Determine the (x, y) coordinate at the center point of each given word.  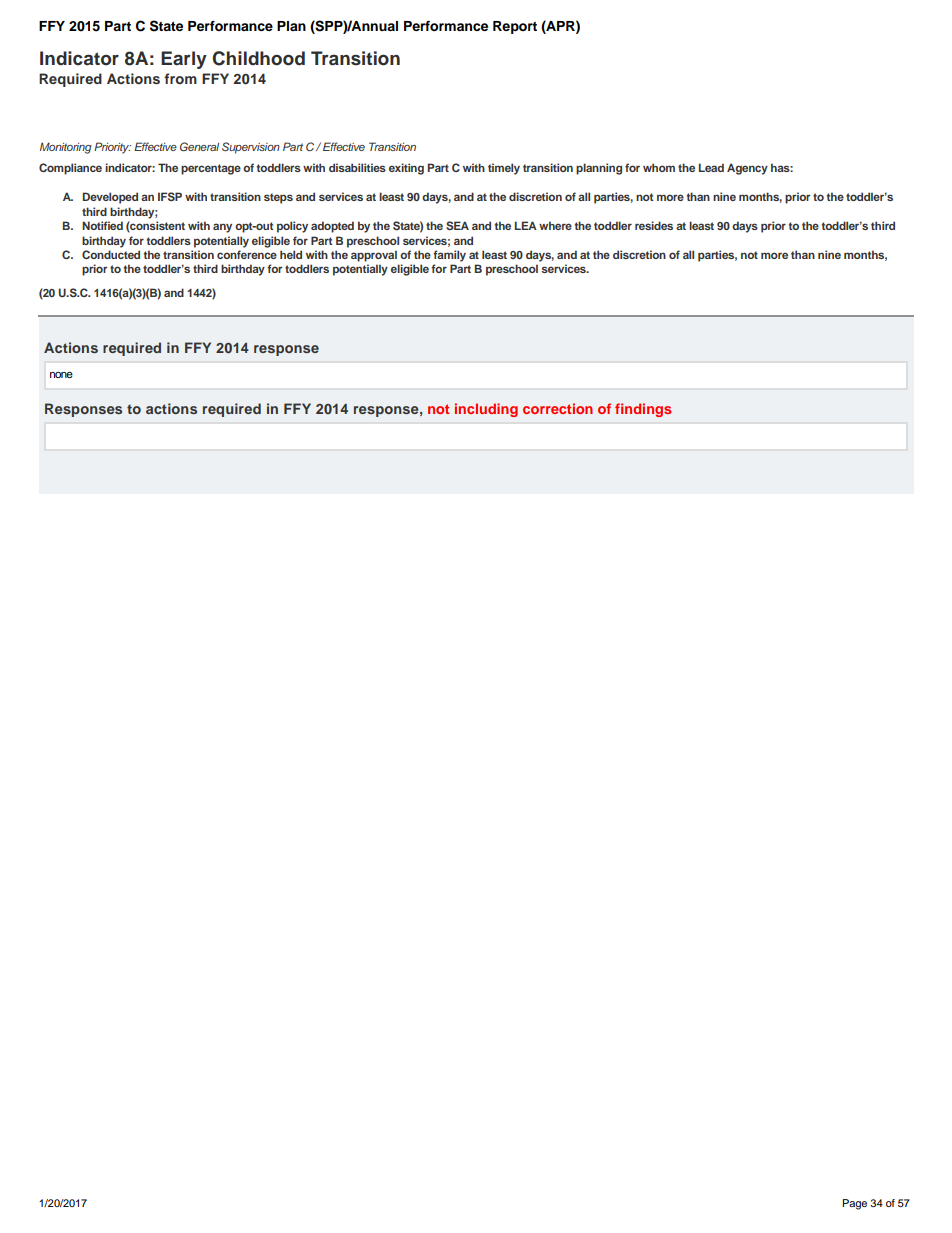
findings (643, 410)
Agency (747, 169)
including (486, 410)
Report (515, 27)
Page (855, 1204)
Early (184, 60)
